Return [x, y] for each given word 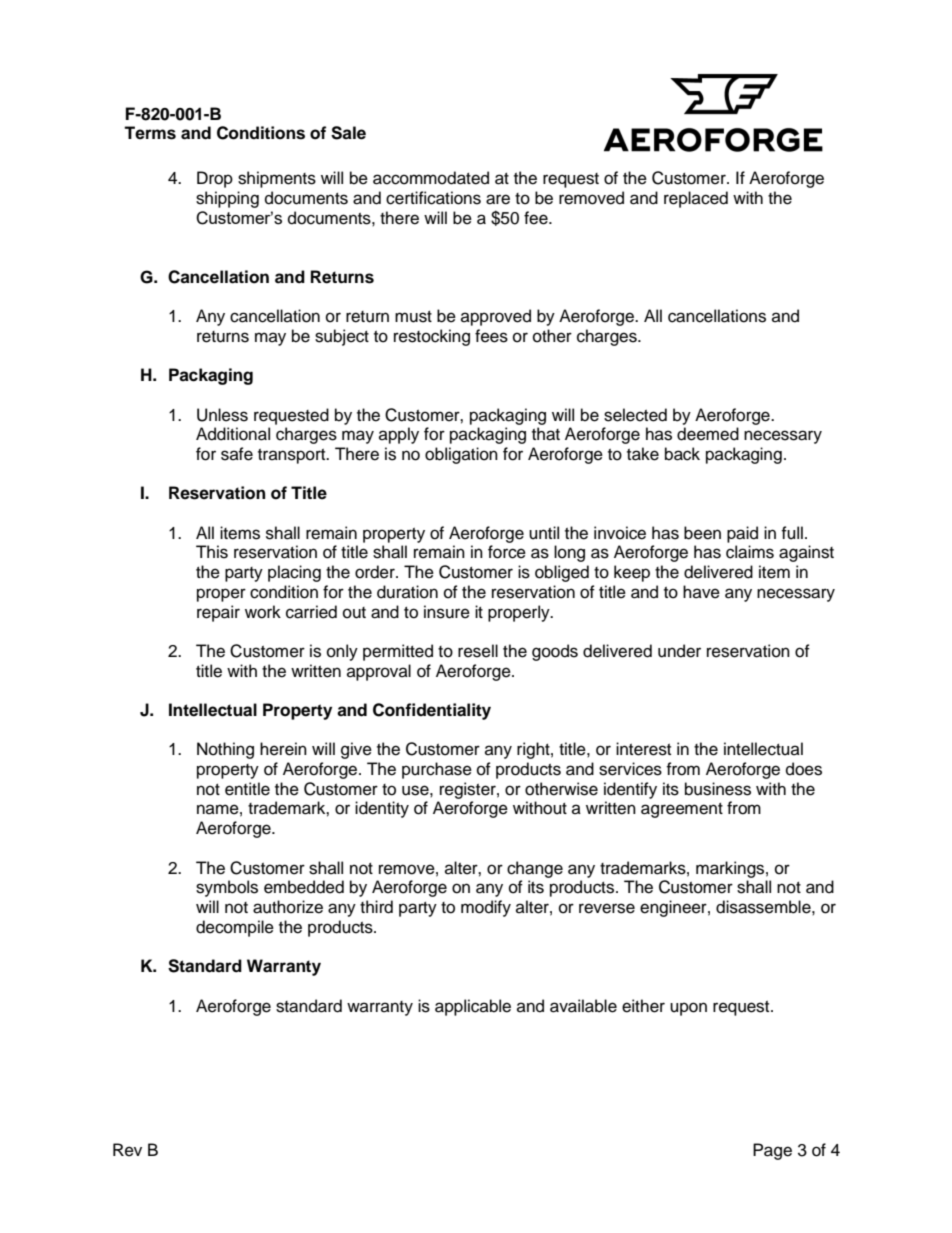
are [498, 199]
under [679, 651]
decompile [235, 928]
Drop [215, 179]
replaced [696, 199]
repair [218, 613]
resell [478, 651]
